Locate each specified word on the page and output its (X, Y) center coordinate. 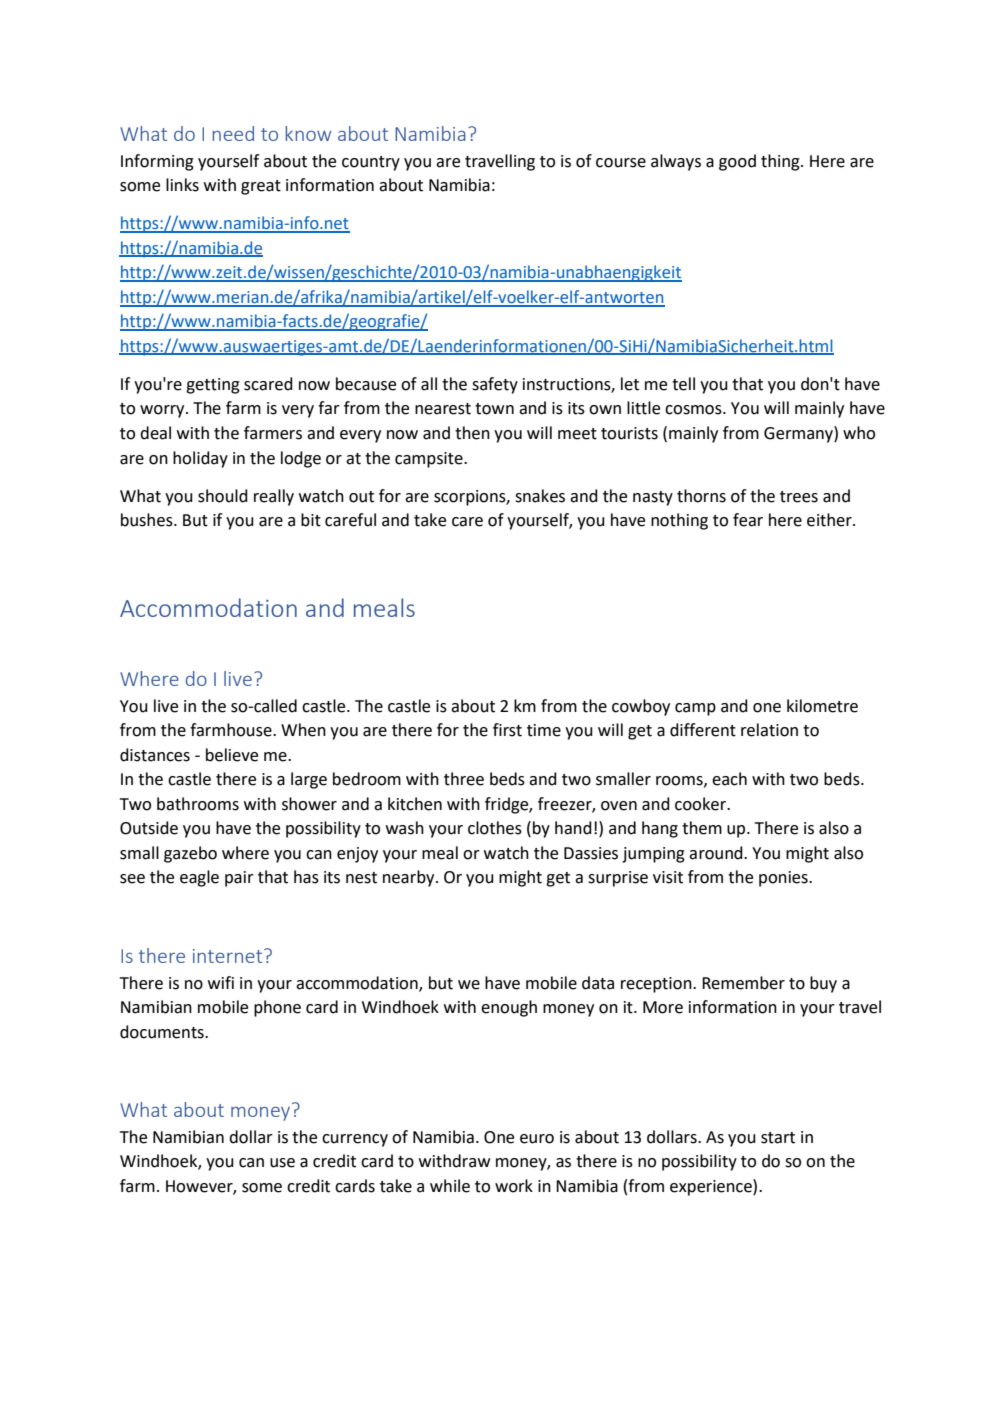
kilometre (822, 706)
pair (239, 879)
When (303, 730)
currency (355, 1140)
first (507, 730)
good (737, 162)
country (371, 163)
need (233, 133)
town (494, 409)
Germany (799, 434)
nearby (410, 878)
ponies (784, 879)
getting (213, 386)
